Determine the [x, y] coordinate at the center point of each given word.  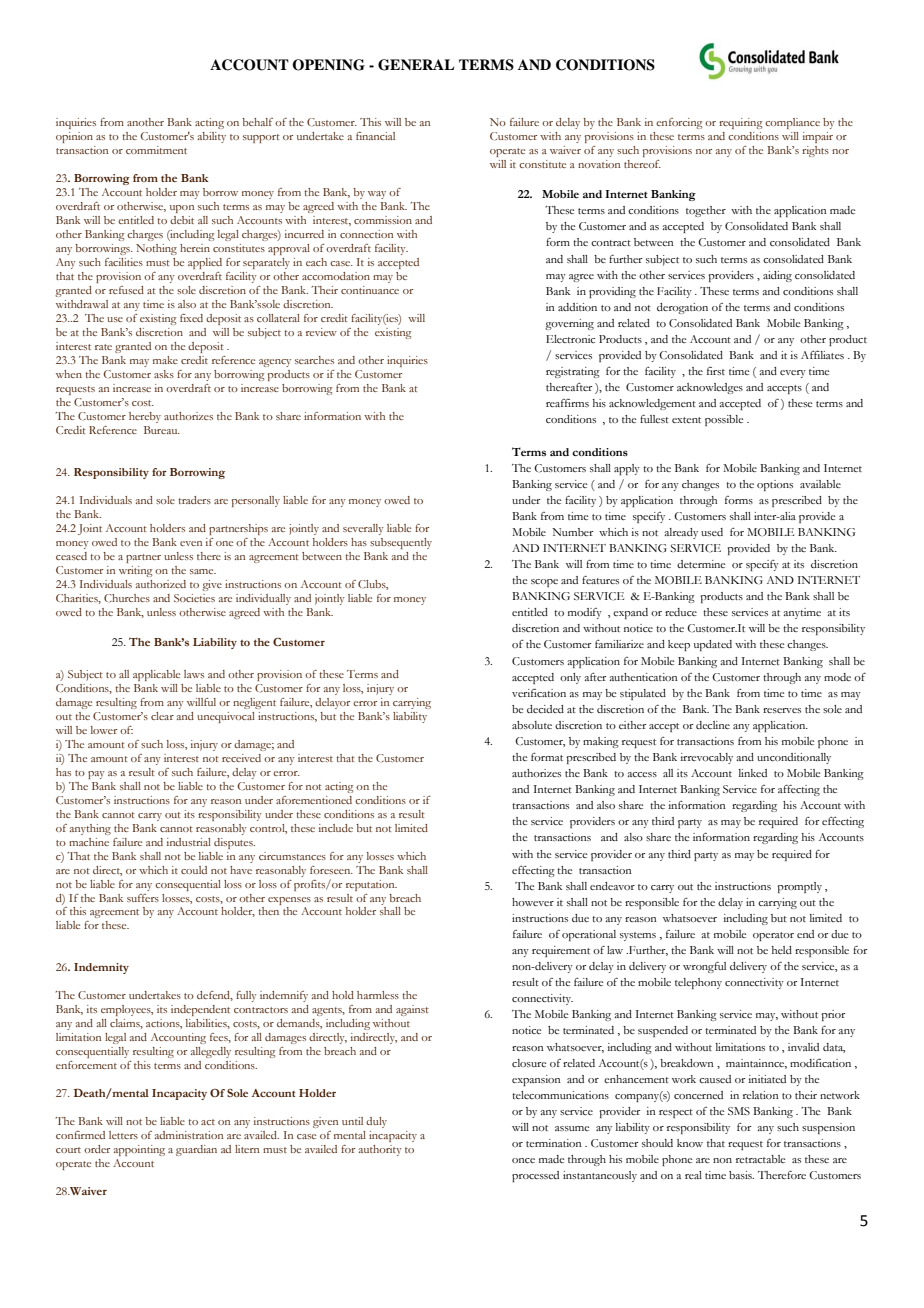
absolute [532, 725]
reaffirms [567, 403]
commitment [156, 150]
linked [753, 773]
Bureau [162, 430]
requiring [740, 123]
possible [724, 420]
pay [96, 775]
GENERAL [416, 65]
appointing [139, 1150]
